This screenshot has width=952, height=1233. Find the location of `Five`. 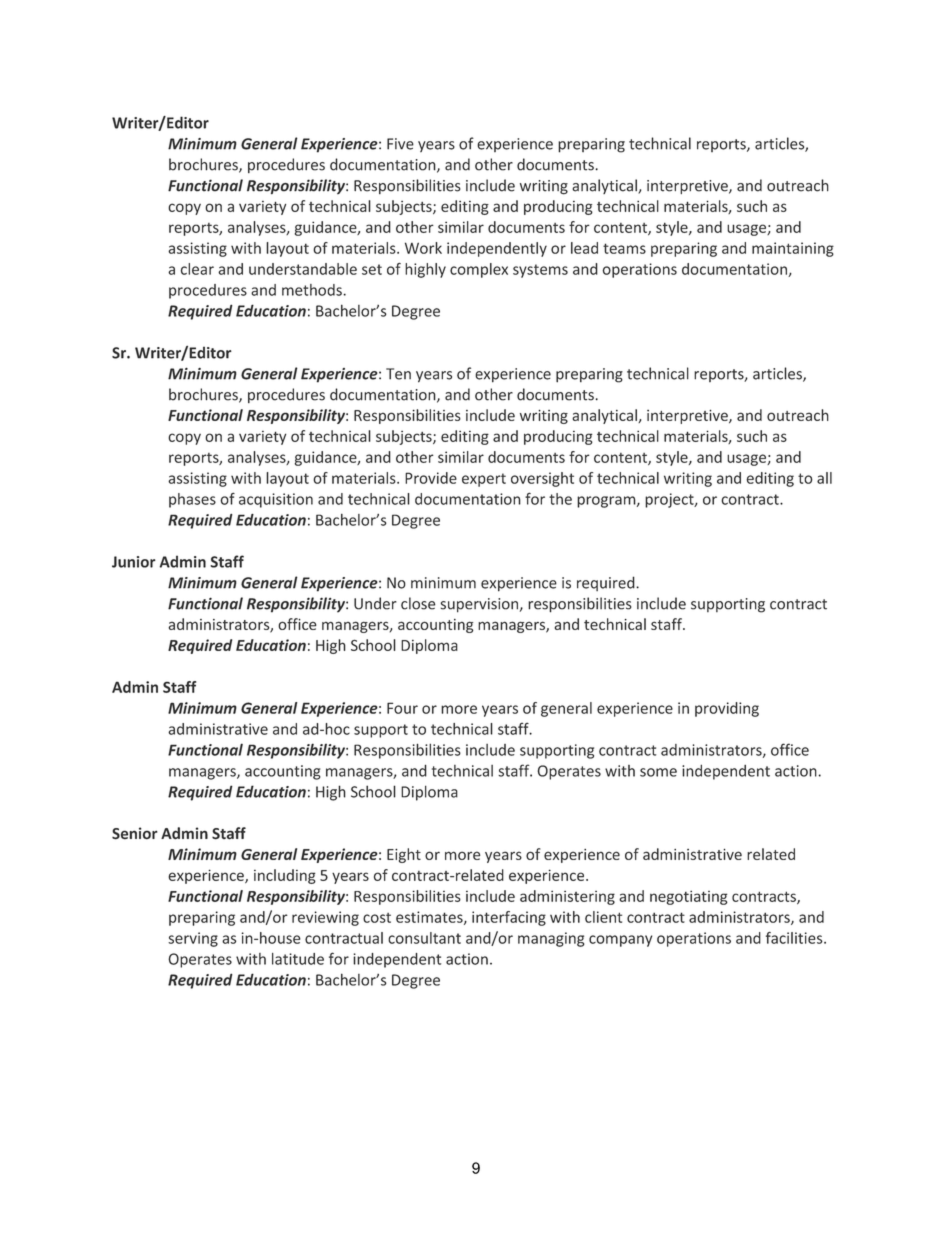

Five is located at coordinates (400, 144).
